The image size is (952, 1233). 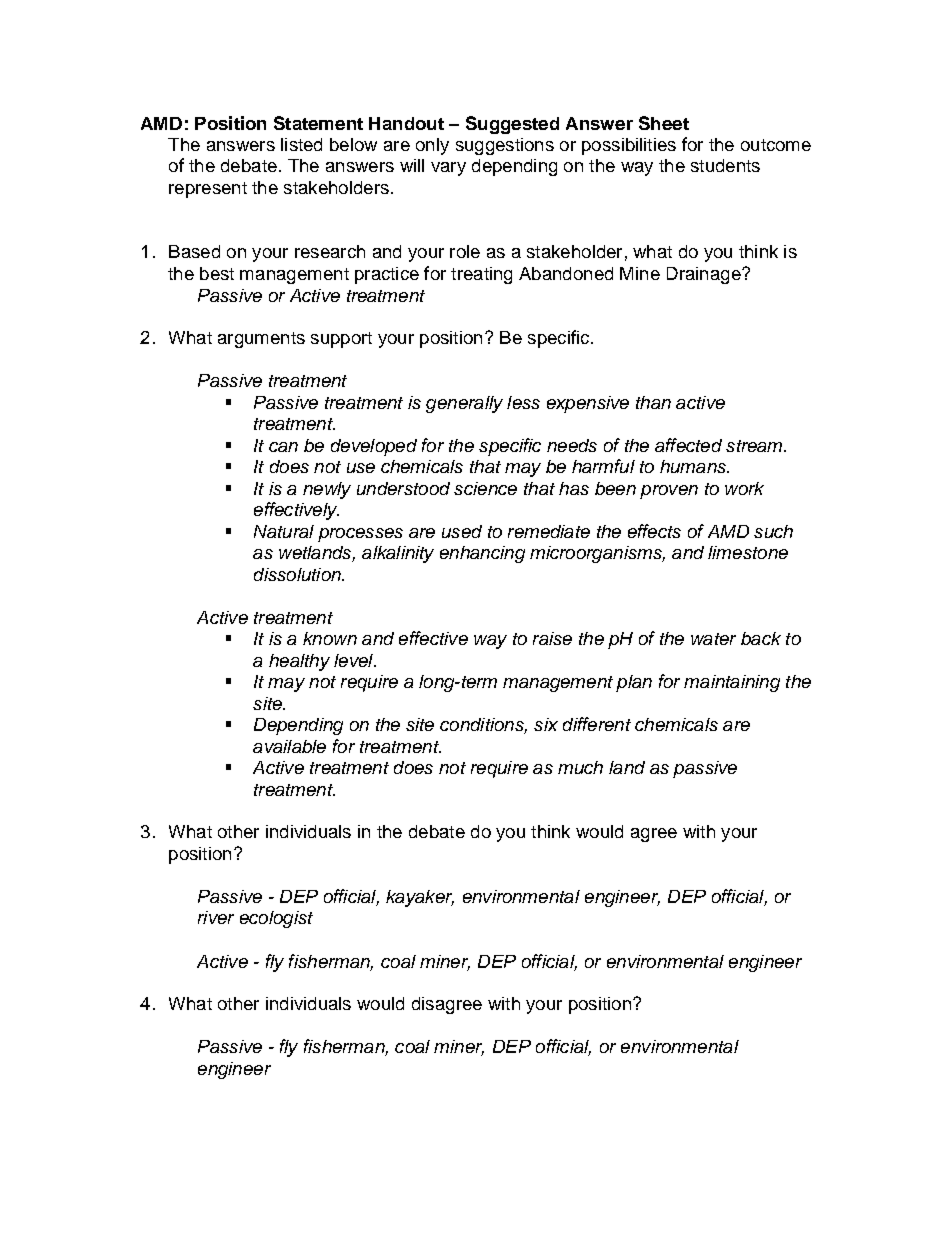 I want to click on listed, so click(x=301, y=144).
